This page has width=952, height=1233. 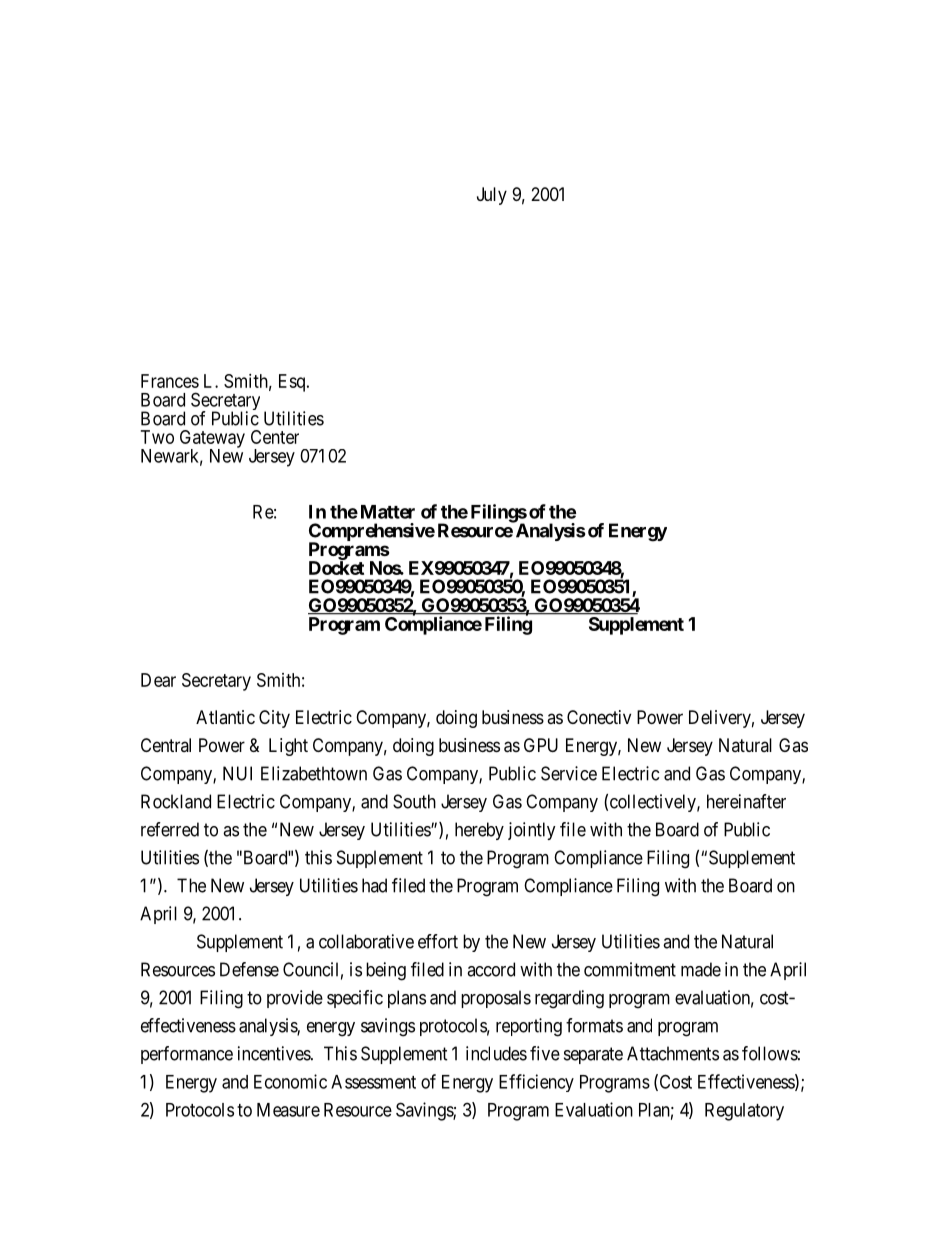 What do you see at coordinates (492, 196) in the page?
I see `July` at bounding box center [492, 196].
